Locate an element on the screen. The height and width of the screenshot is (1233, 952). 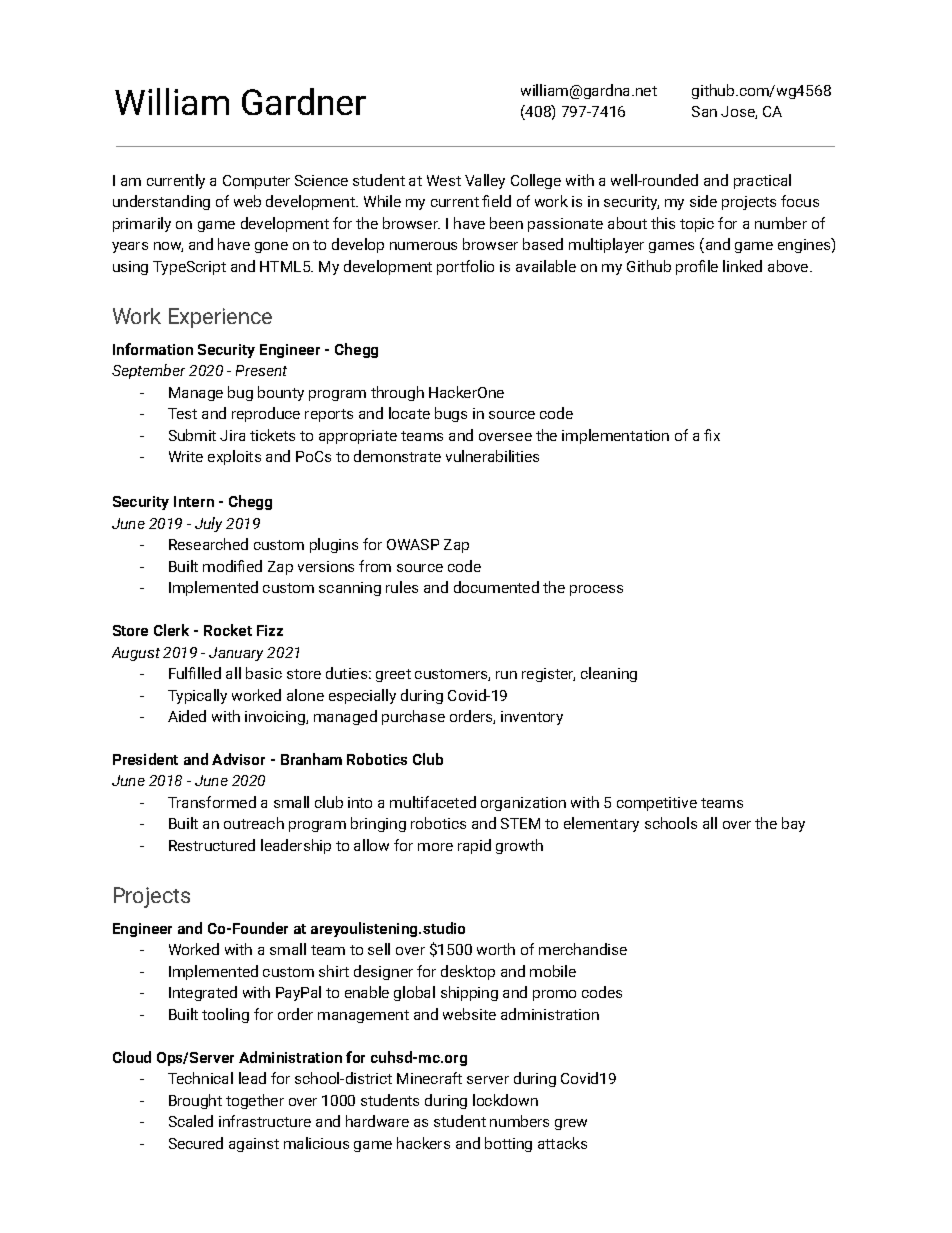
lockdown is located at coordinates (505, 1100).
